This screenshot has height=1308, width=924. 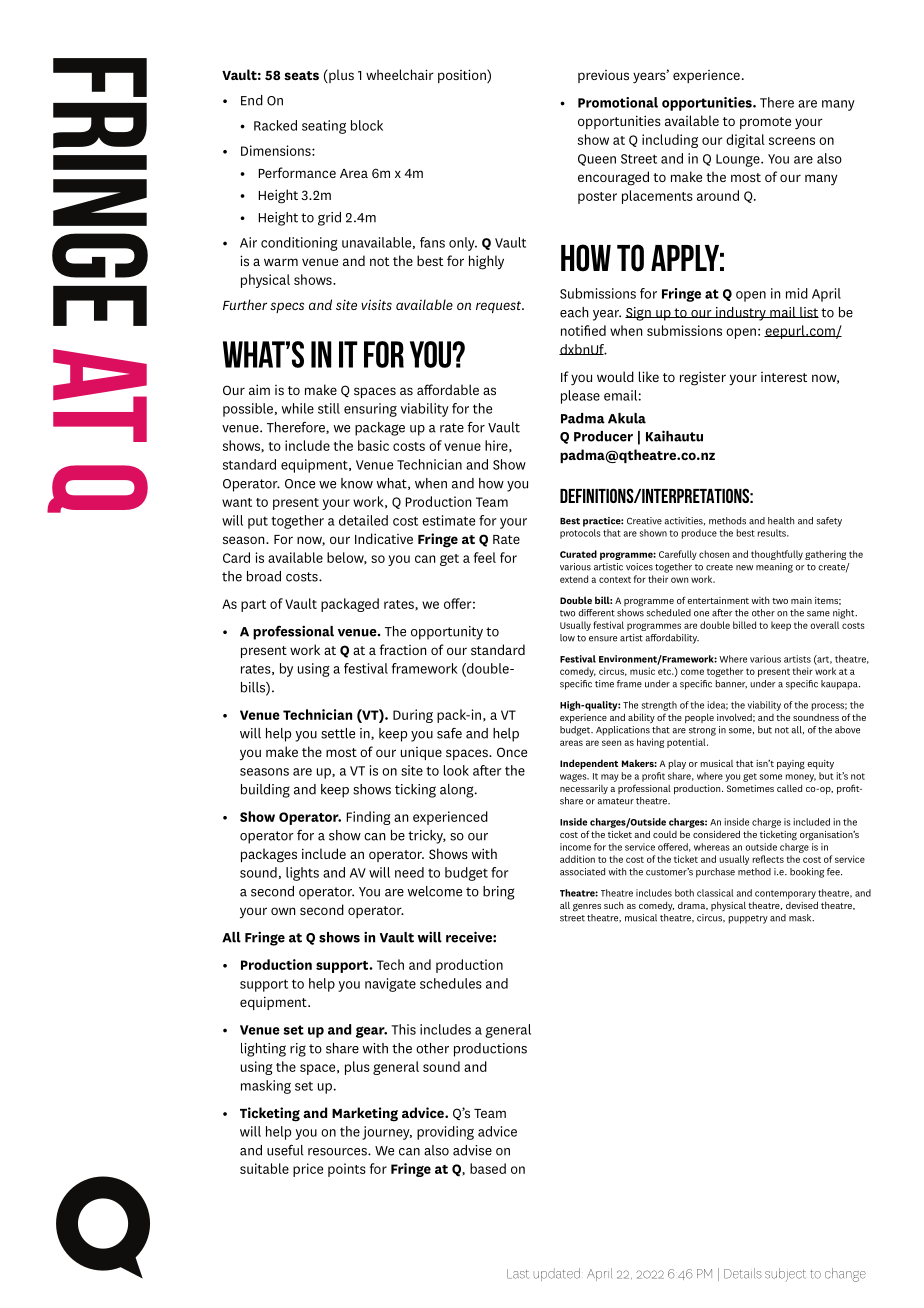 I want to click on please, so click(x=580, y=397).
